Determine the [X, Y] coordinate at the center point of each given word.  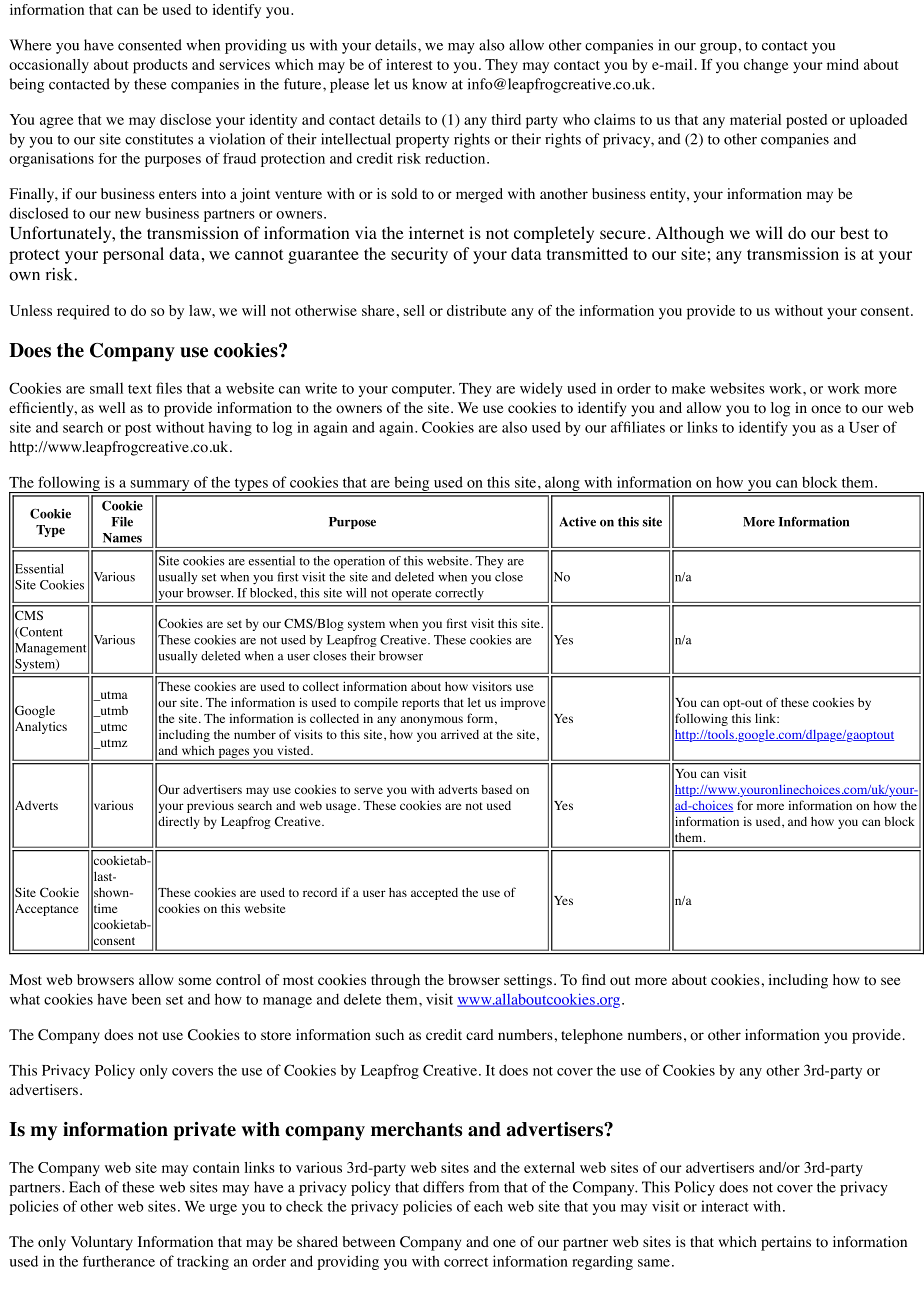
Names [122, 538]
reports [421, 704]
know [429, 84]
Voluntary [102, 1243]
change [766, 66]
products [160, 66]
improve [523, 704]
